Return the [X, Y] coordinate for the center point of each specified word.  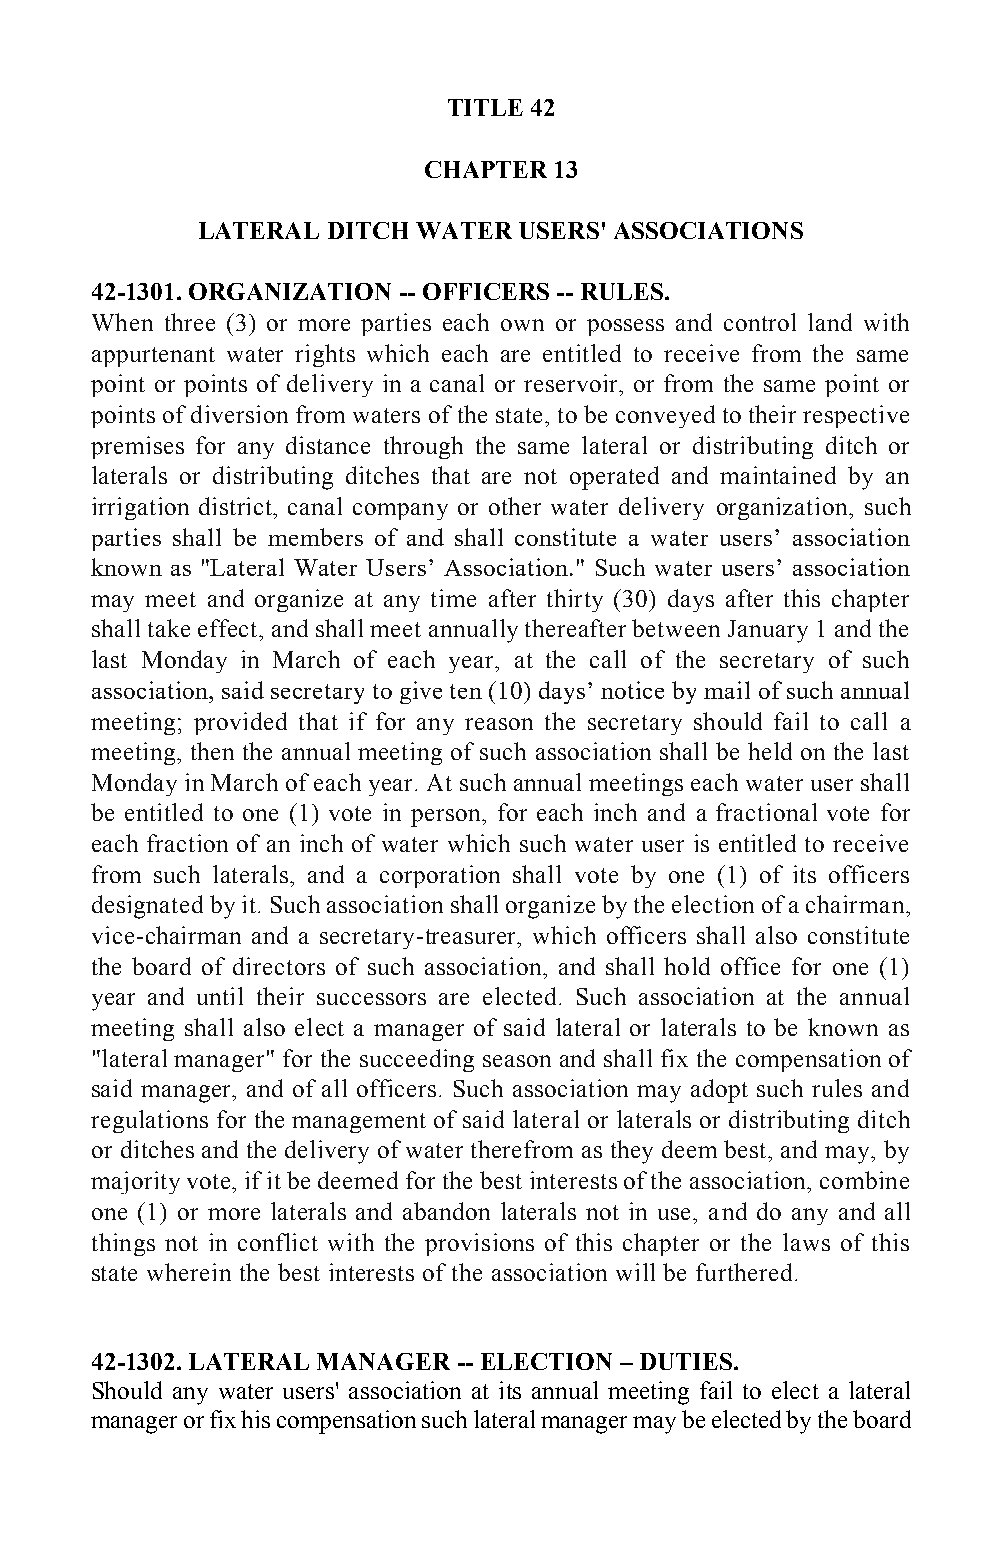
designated [147, 907]
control [760, 322]
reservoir [572, 383]
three [190, 322]
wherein [189, 1272]
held [770, 751]
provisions [479, 1244]
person [447, 818]
